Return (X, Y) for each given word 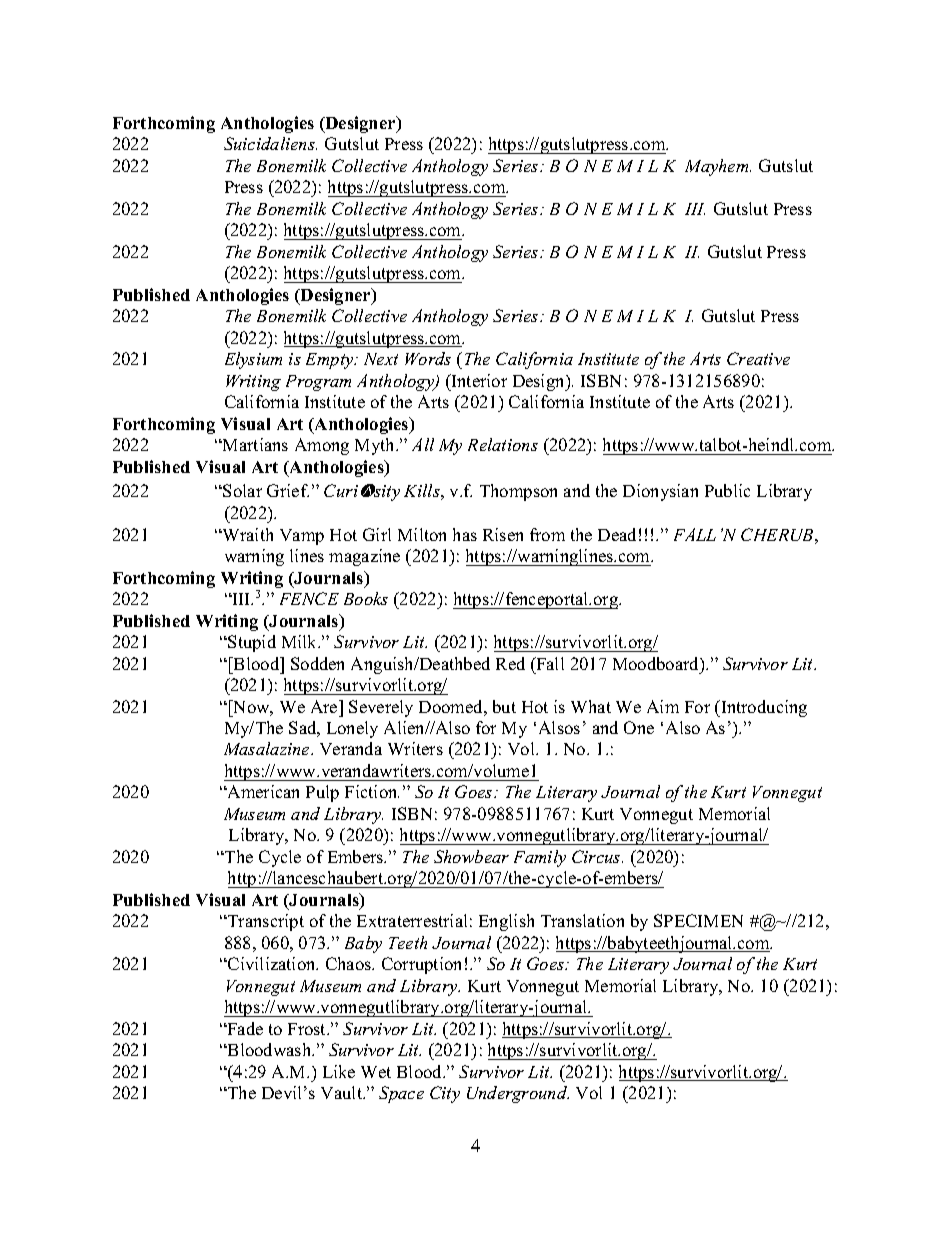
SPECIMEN (698, 920)
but (504, 706)
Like (339, 1071)
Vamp (302, 537)
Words (428, 358)
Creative (758, 358)
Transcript (265, 922)
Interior (478, 380)
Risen (503, 534)
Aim (663, 706)
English (506, 922)
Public (727, 490)
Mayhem (718, 167)
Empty (331, 361)
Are (325, 706)
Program (318, 383)
